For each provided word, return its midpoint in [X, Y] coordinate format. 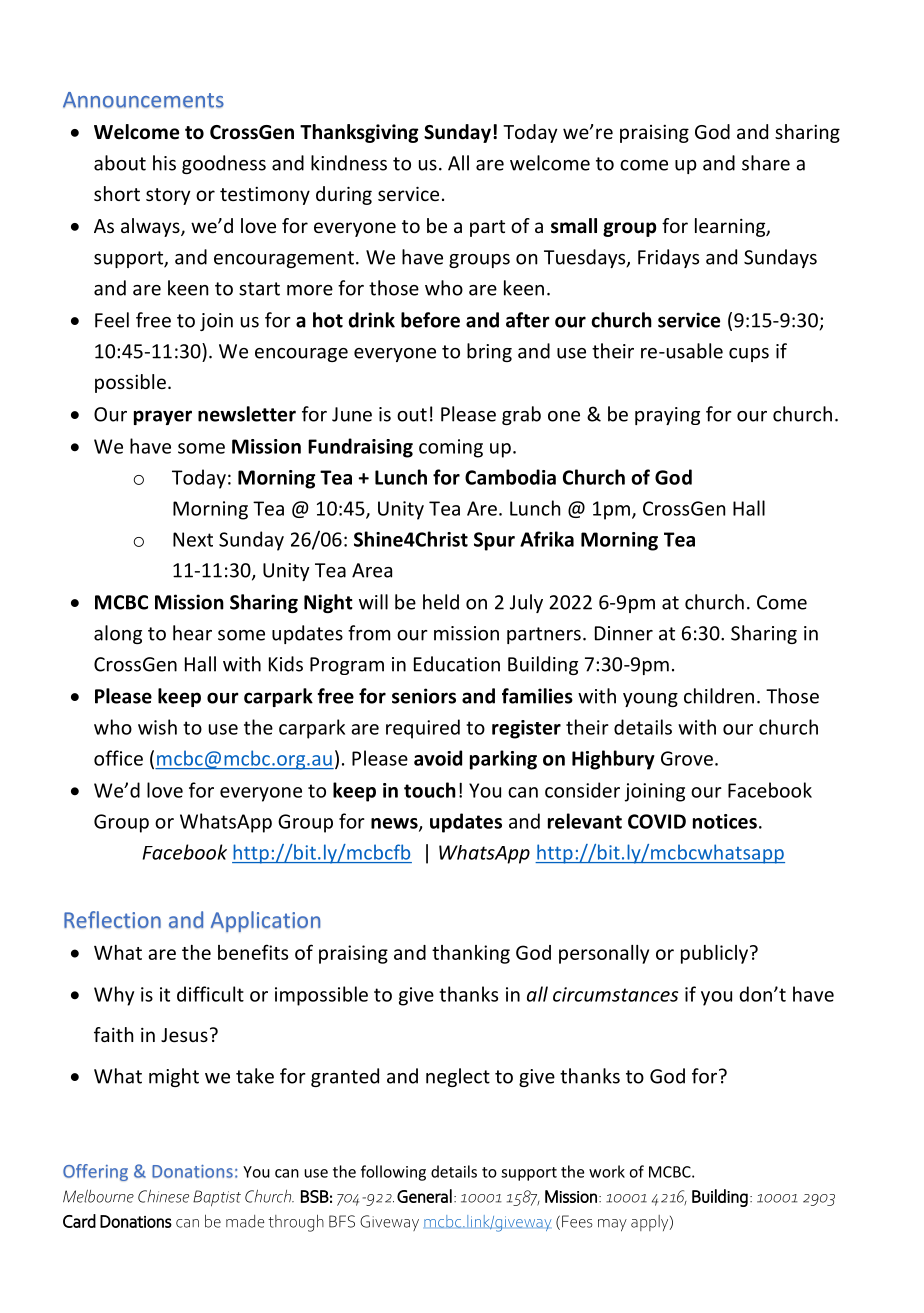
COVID [657, 821]
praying [667, 416]
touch [430, 790]
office [118, 758]
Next [193, 539]
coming [451, 448]
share [766, 163]
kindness [349, 163]
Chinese [163, 1196]
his [164, 163]
